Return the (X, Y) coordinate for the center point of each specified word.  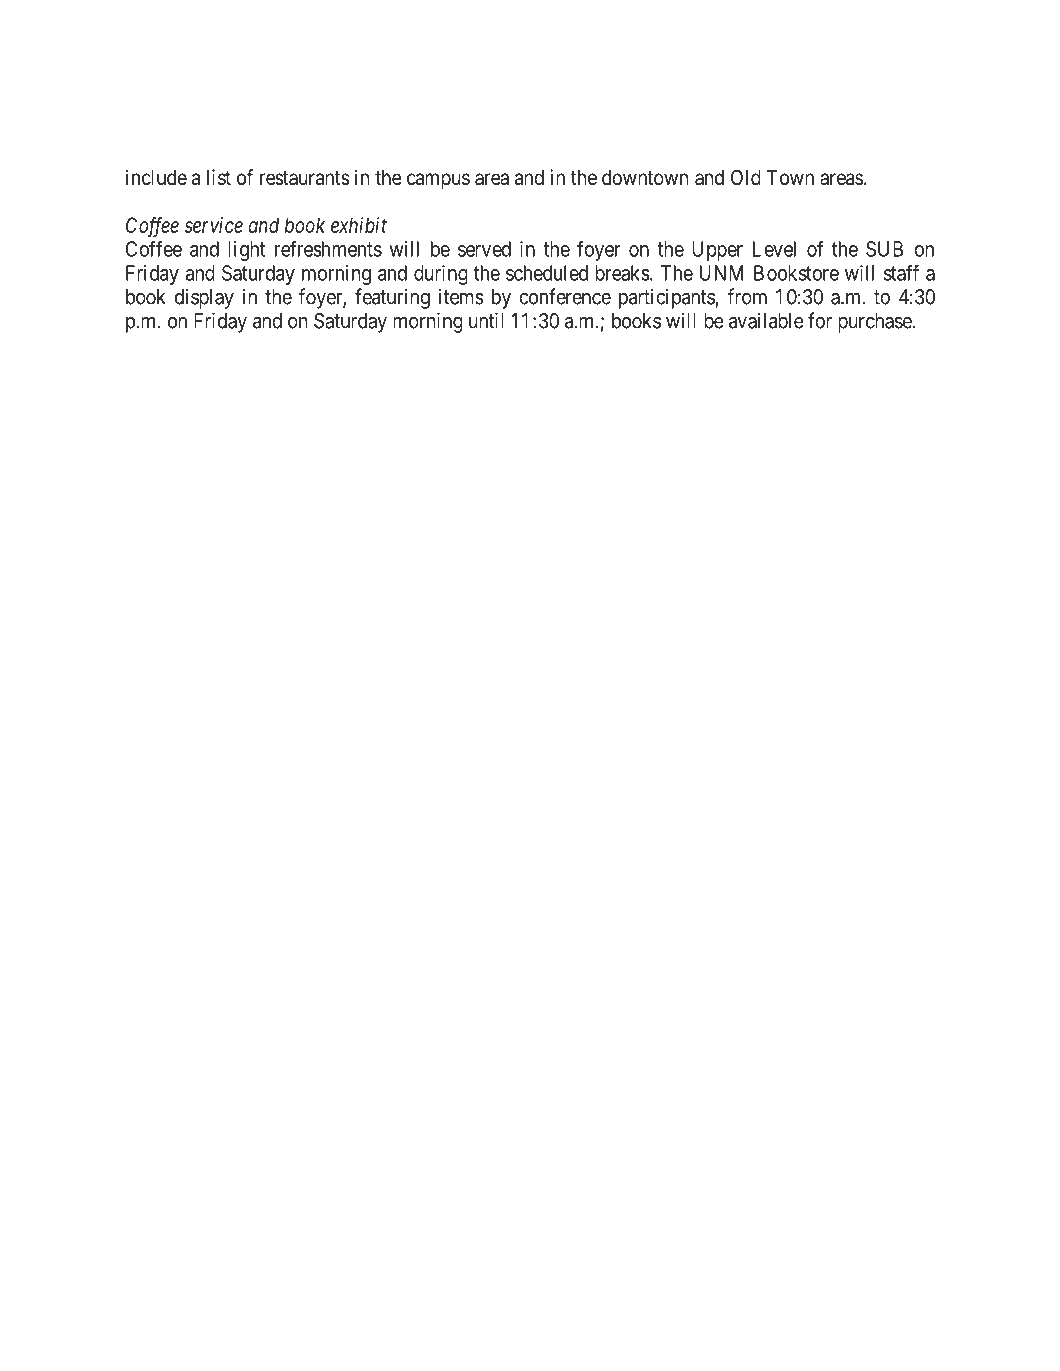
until (486, 320)
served (484, 249)
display (204, 298)
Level (774, 249)
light (246, 251)
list (219, 177)
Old (746, 177)
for (820, 320)
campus (438, 181)
